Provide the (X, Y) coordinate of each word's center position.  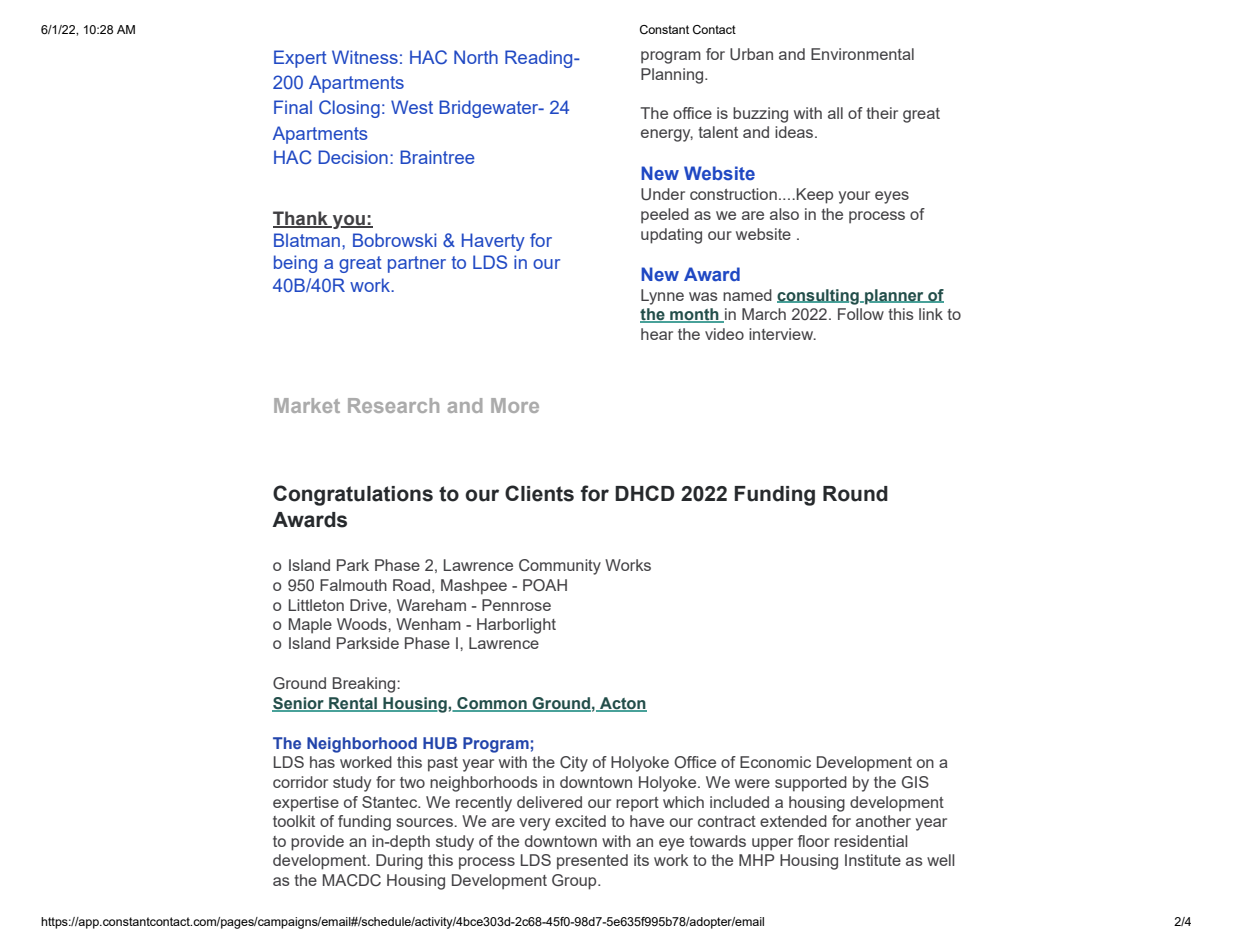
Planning (673, 76)
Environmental (862, 54)
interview (782, 334)
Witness (365, 57)
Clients (539, 493)
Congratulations (353, 495)
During (399, 862)
